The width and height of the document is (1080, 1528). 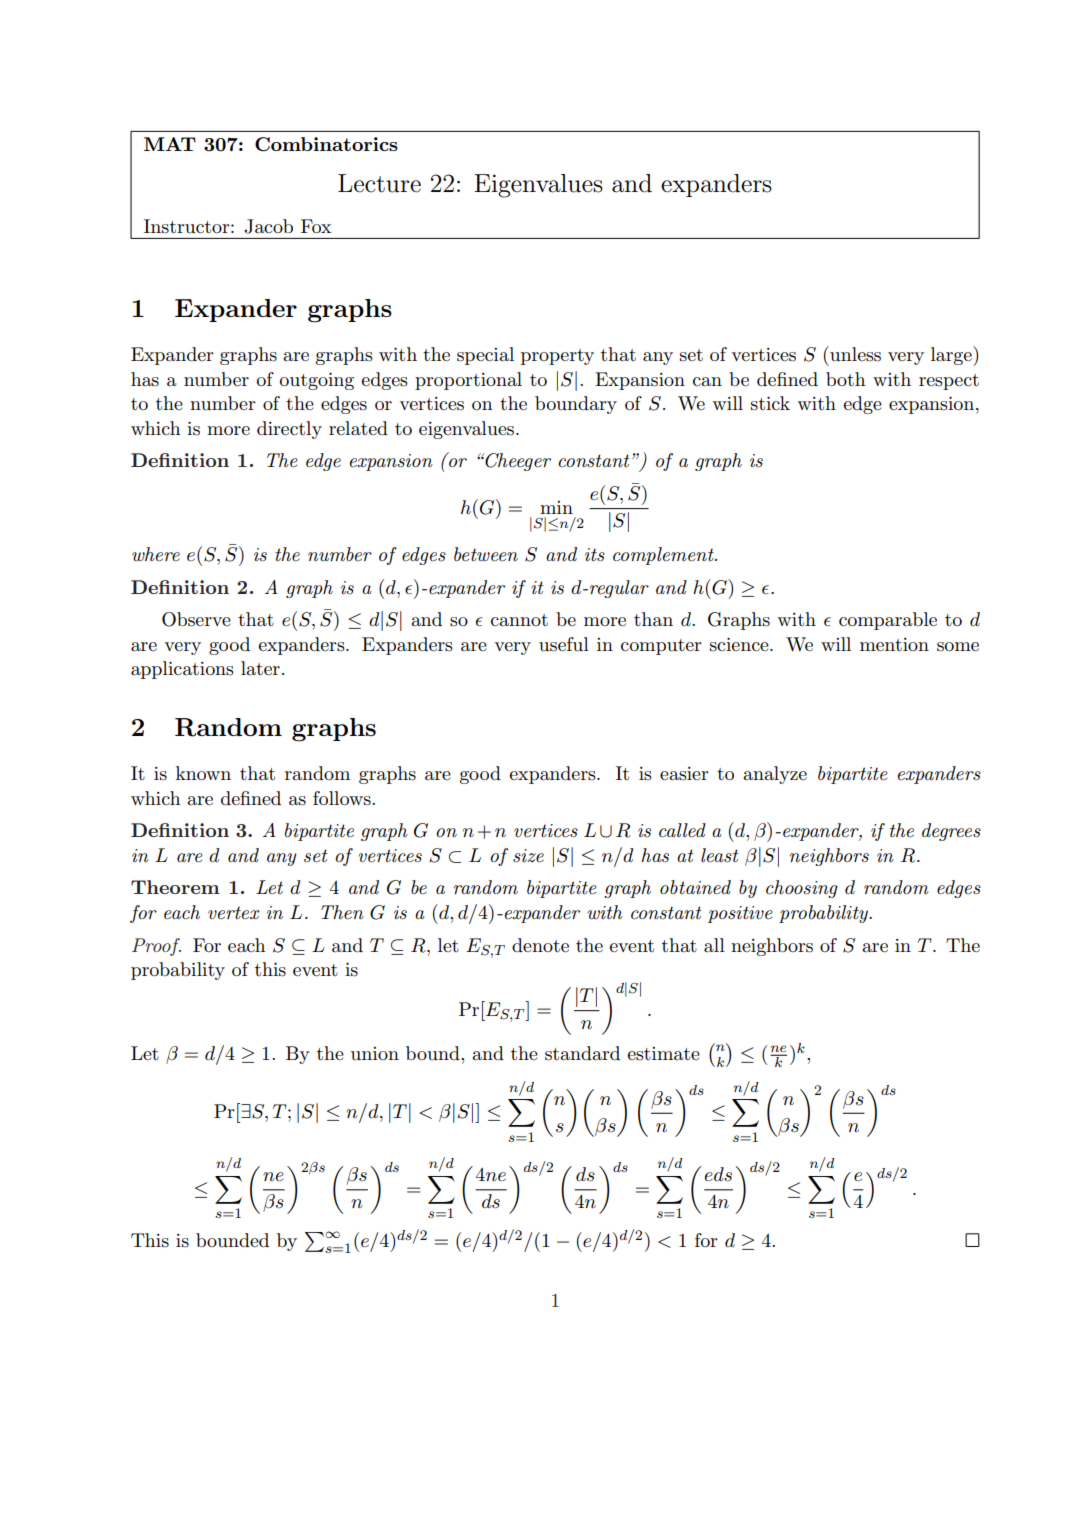 I want to click on size, so click(x=528, y=856).
